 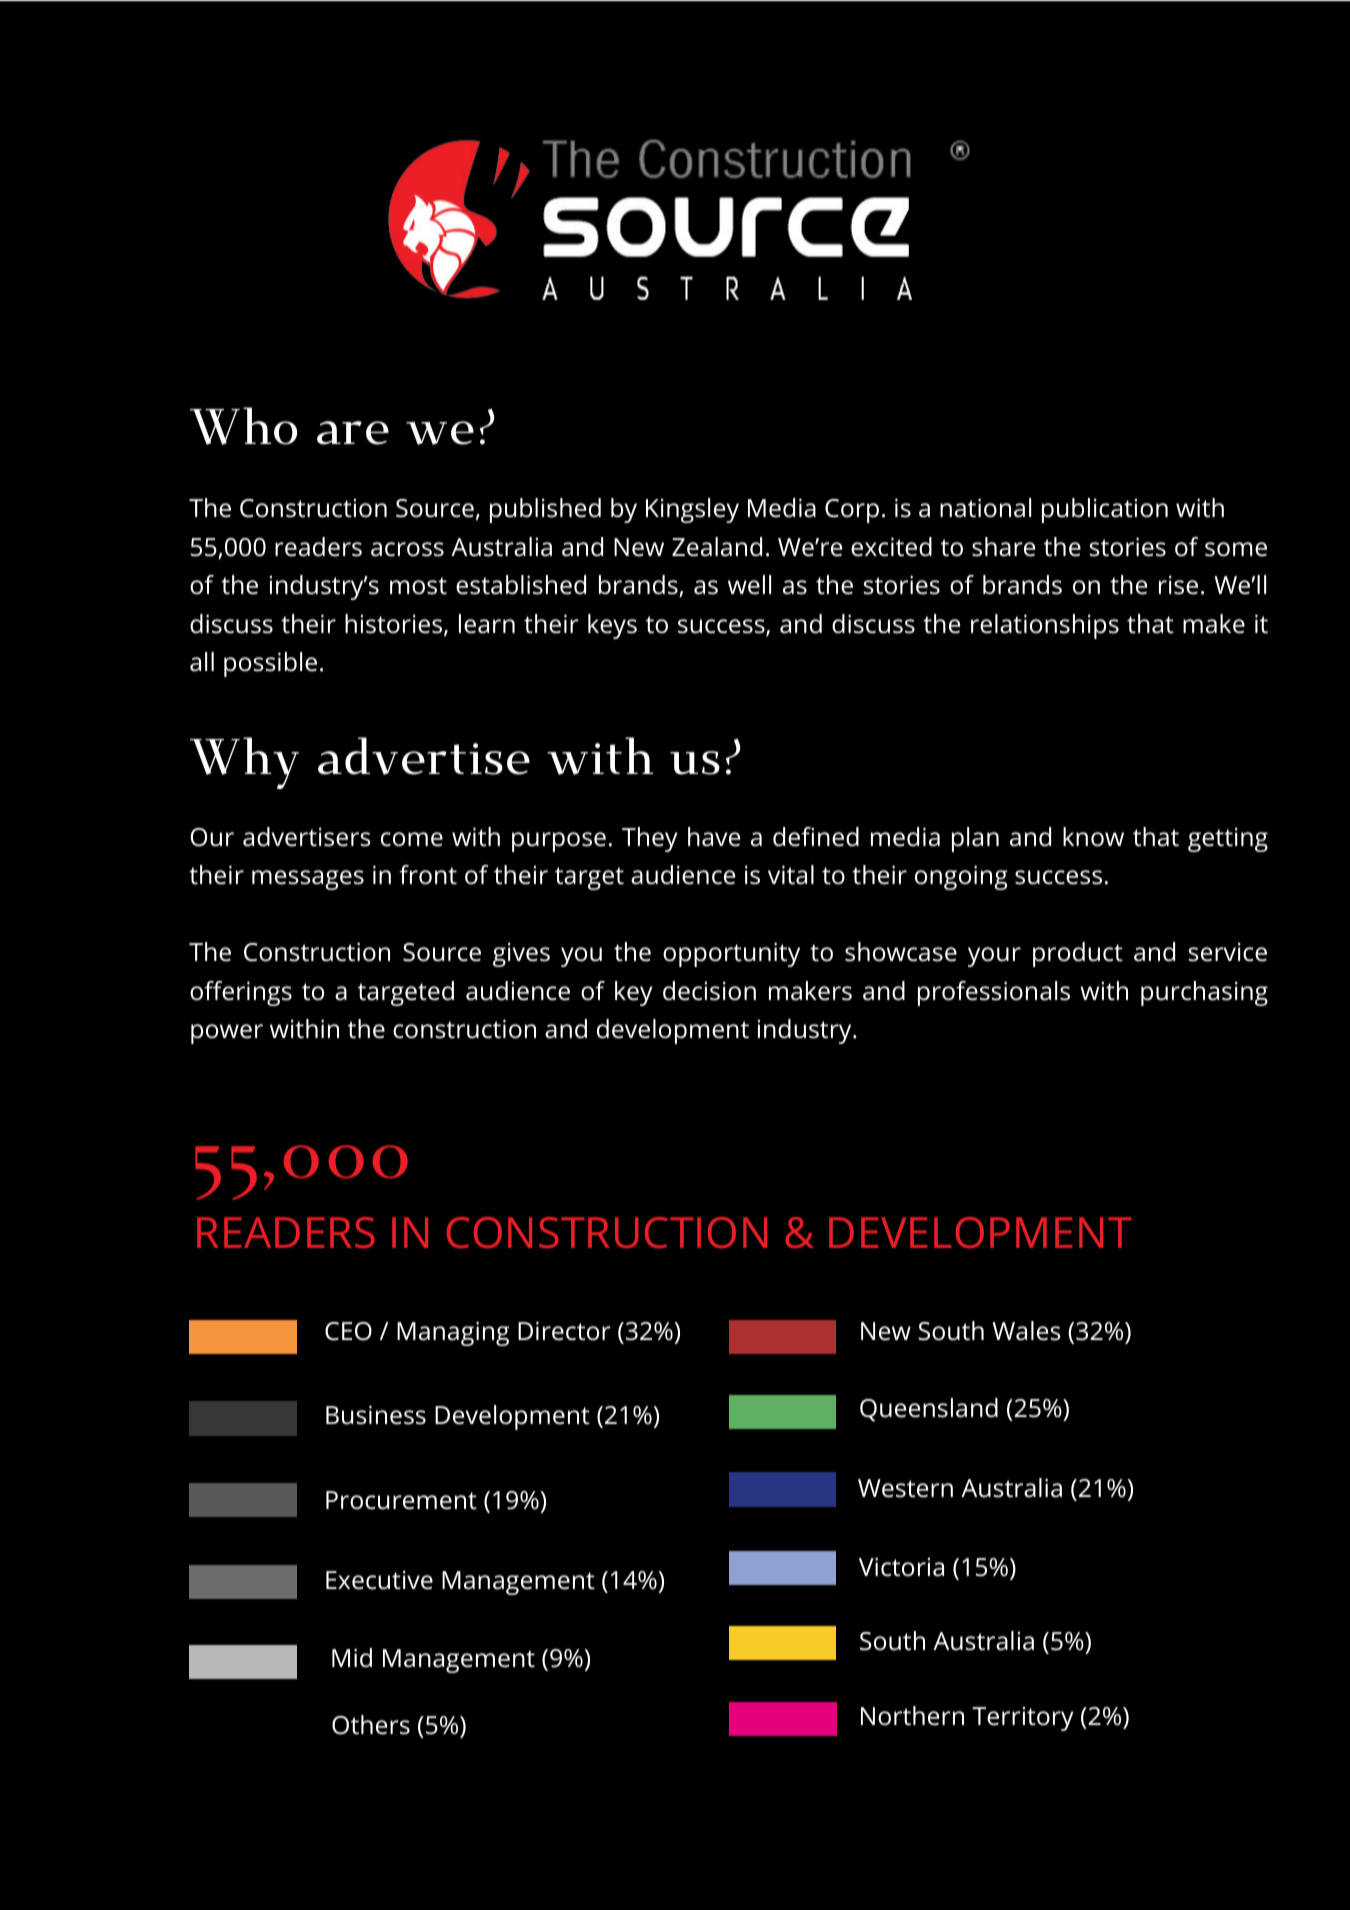 I want to click on know, so click(x=1093, y=837).
